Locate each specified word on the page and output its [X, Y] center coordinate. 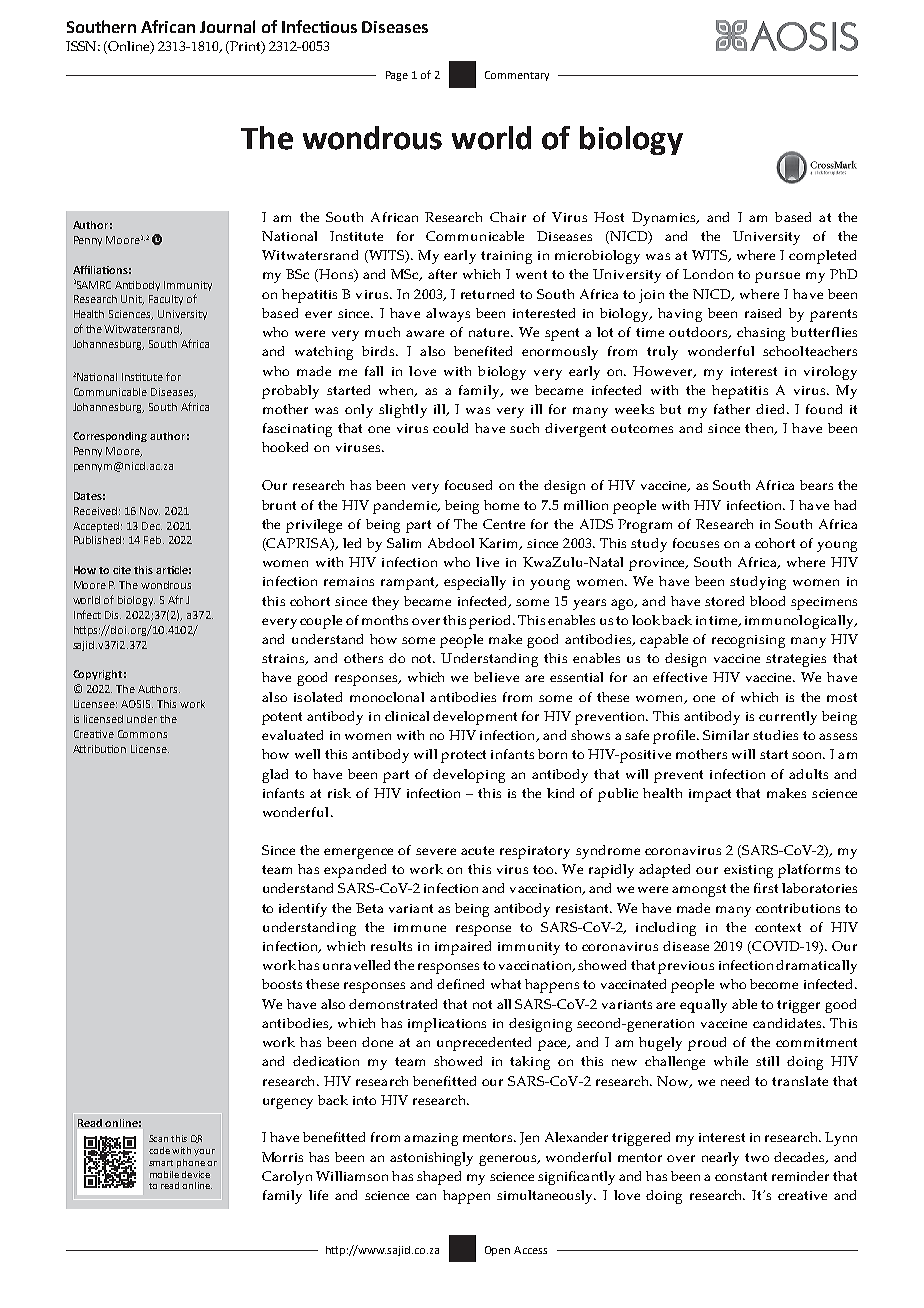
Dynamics [665, 219]
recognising [748, 641]
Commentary [517, 76]
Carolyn [287, 1178]
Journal [227, 26]
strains [284, 659]
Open [497, 1251]
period [491, 622]
